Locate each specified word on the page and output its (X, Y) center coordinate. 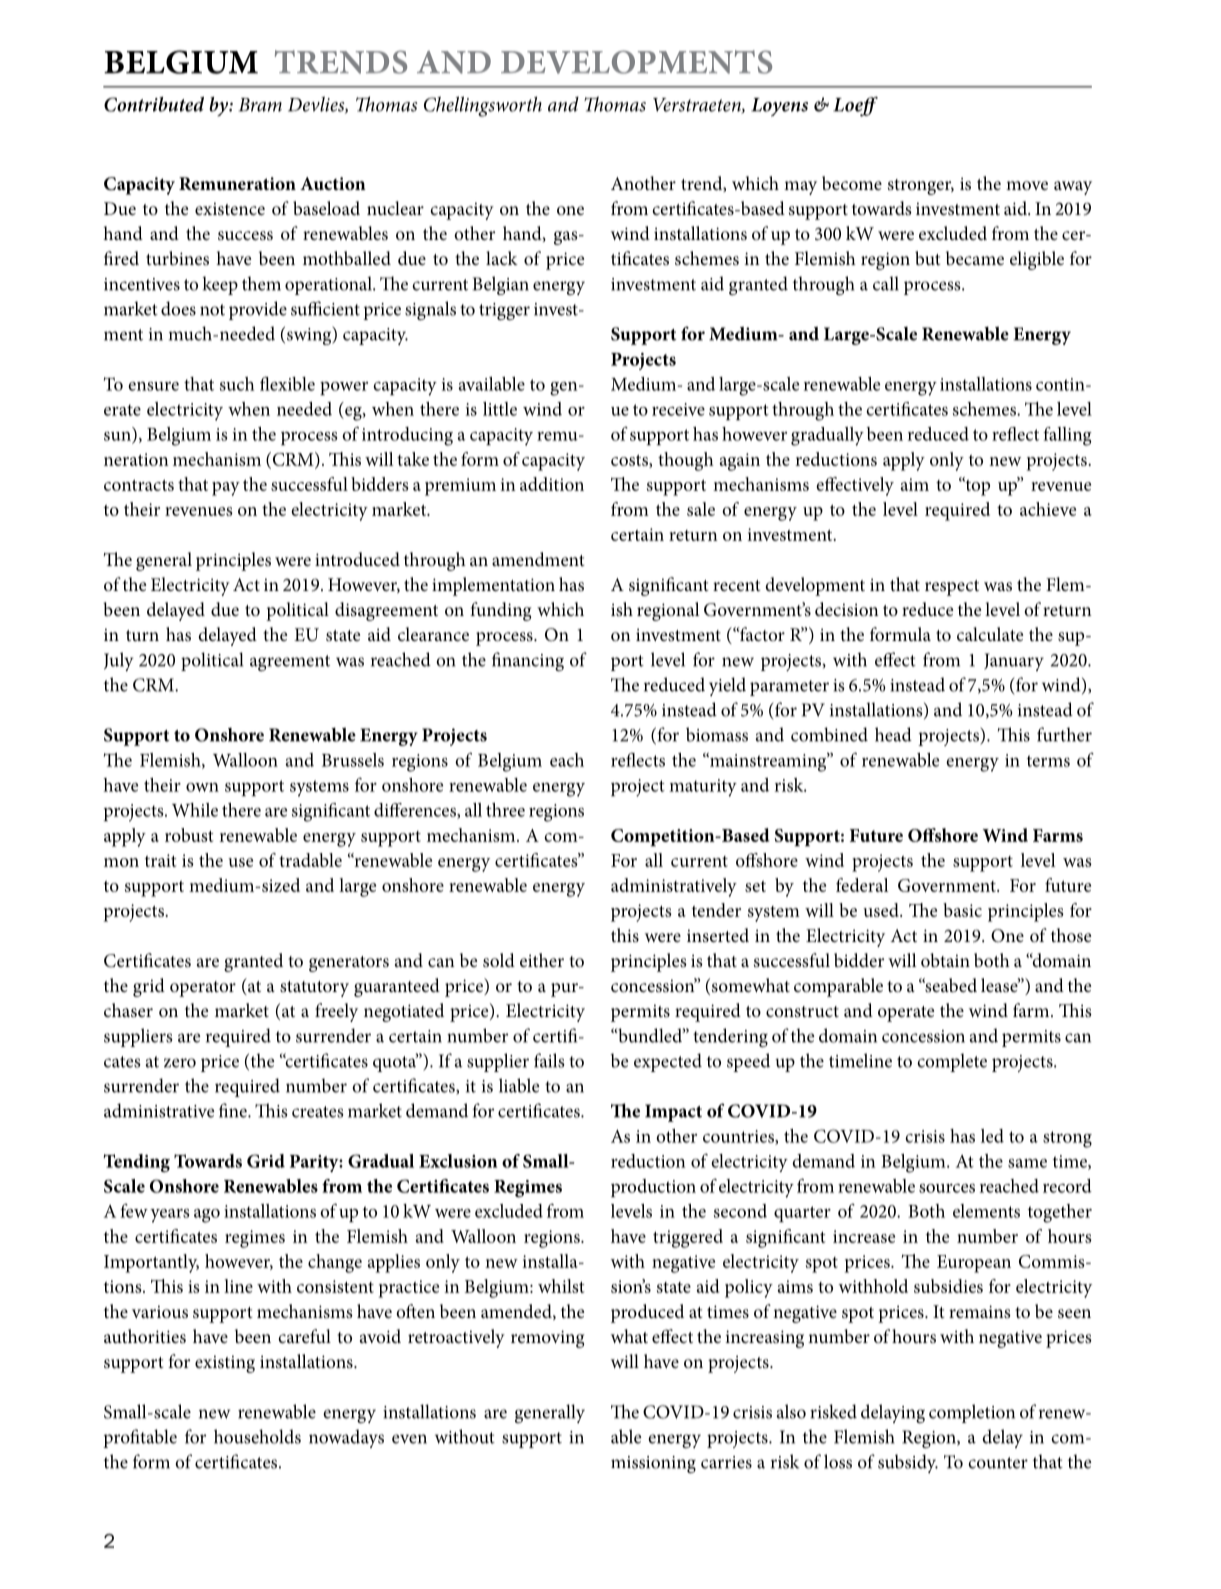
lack (502, 258)
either (542, 960)
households (257, 1436)
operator (203, 989)
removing (548, 1339)
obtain (945, 960)
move (1027, 185)
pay (226, 489)
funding (501, 611)
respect (952, 588)
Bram (260, 105)
